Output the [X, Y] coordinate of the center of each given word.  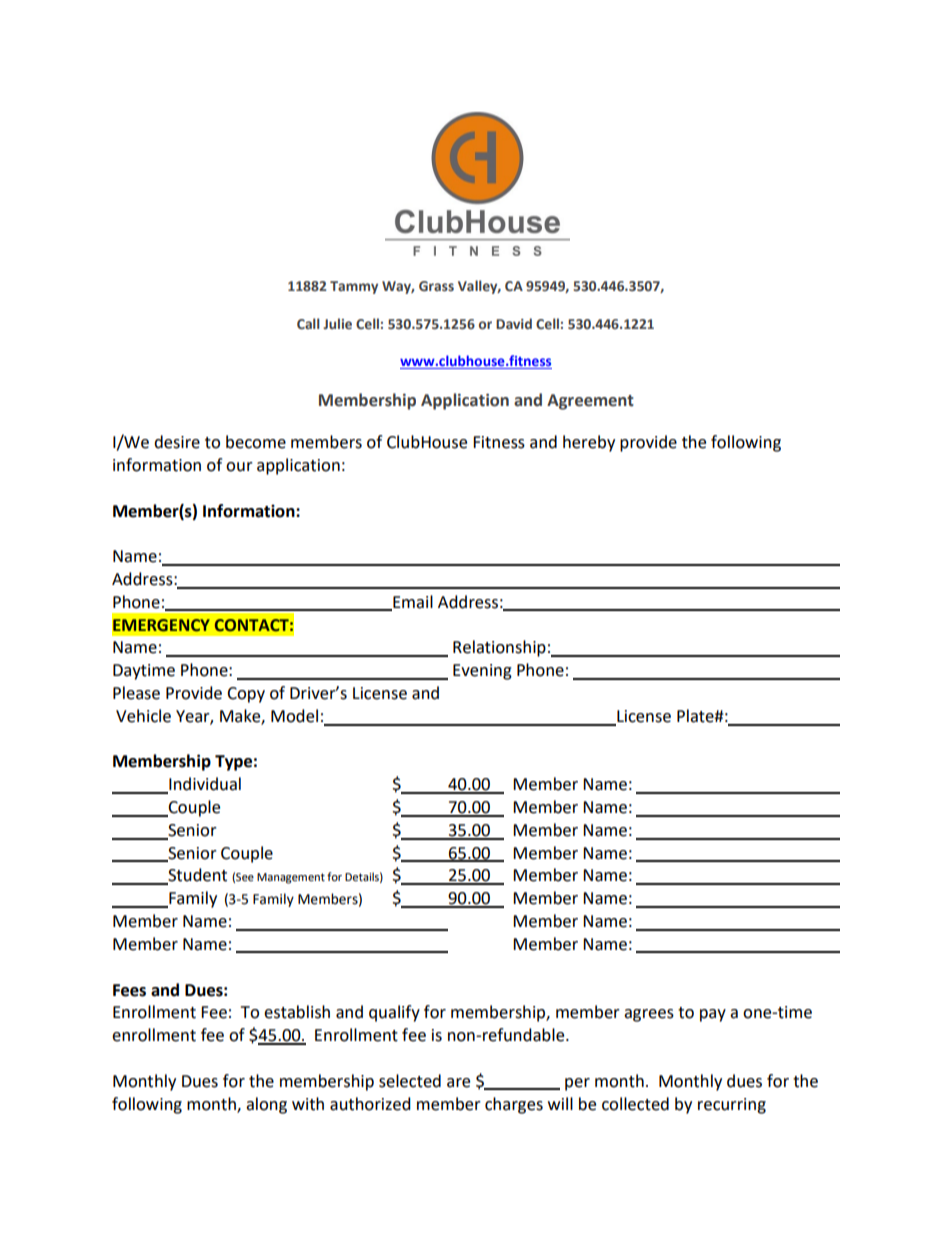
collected [635, 1104]
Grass [436, 286]
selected [410, 1081]
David [514, 323]
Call [308, 324]
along [266, 1105]
